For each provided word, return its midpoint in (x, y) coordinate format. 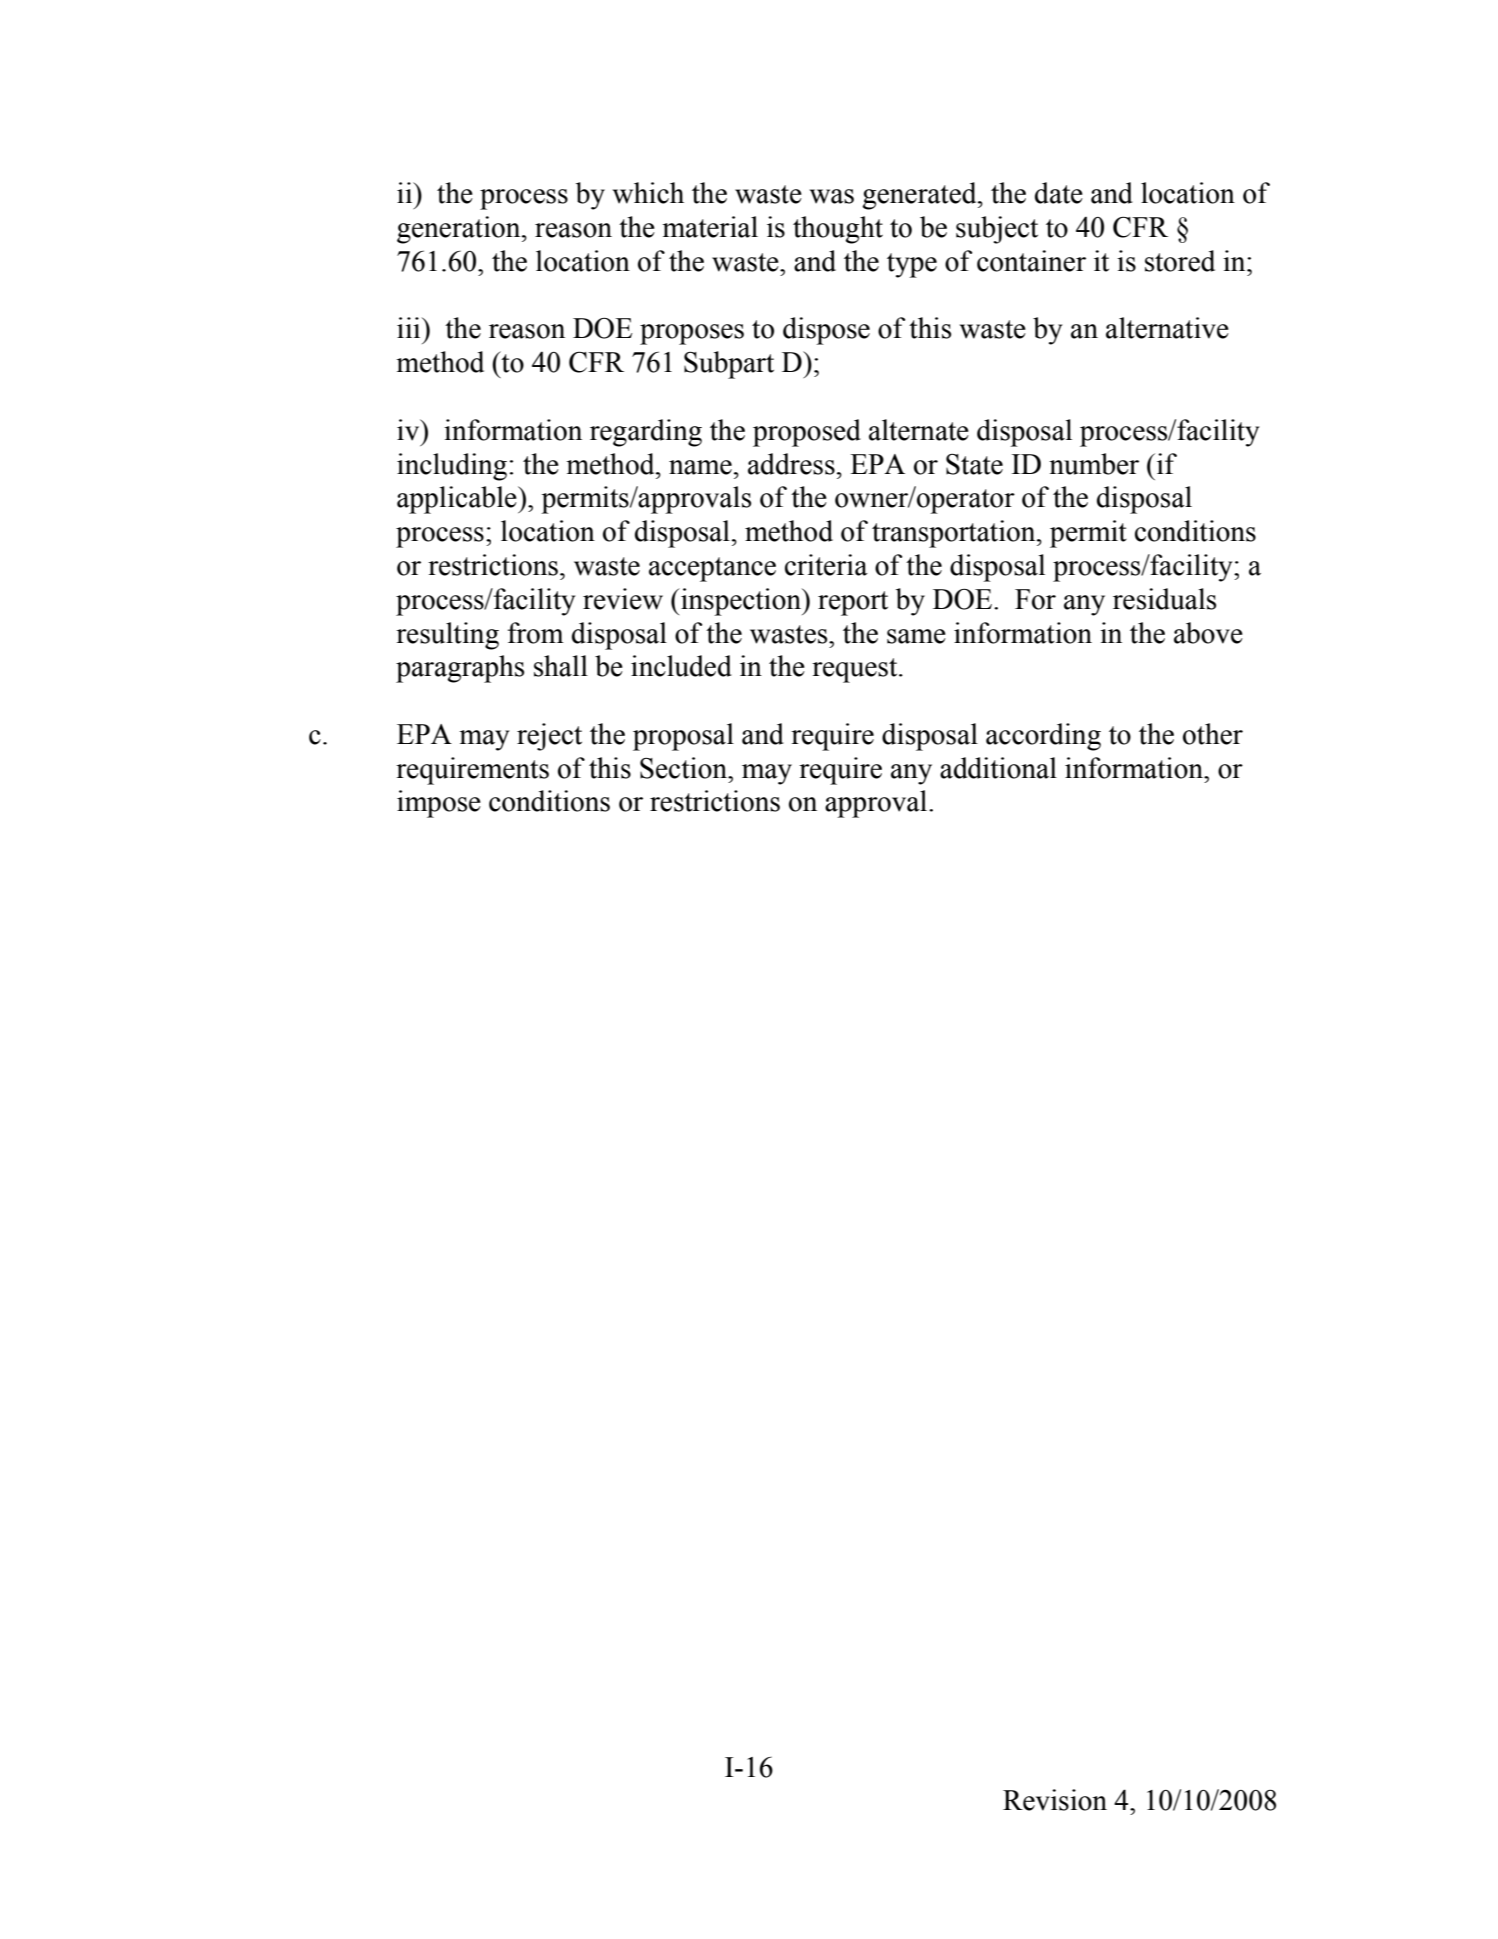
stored (1180, 261)
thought (838, 230)
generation (460, 230)
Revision (1055, 1800)
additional (998, 768)
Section (684, 768)
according (1043, 737)
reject (549, 737)
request (856, 670)
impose (439, 804)
